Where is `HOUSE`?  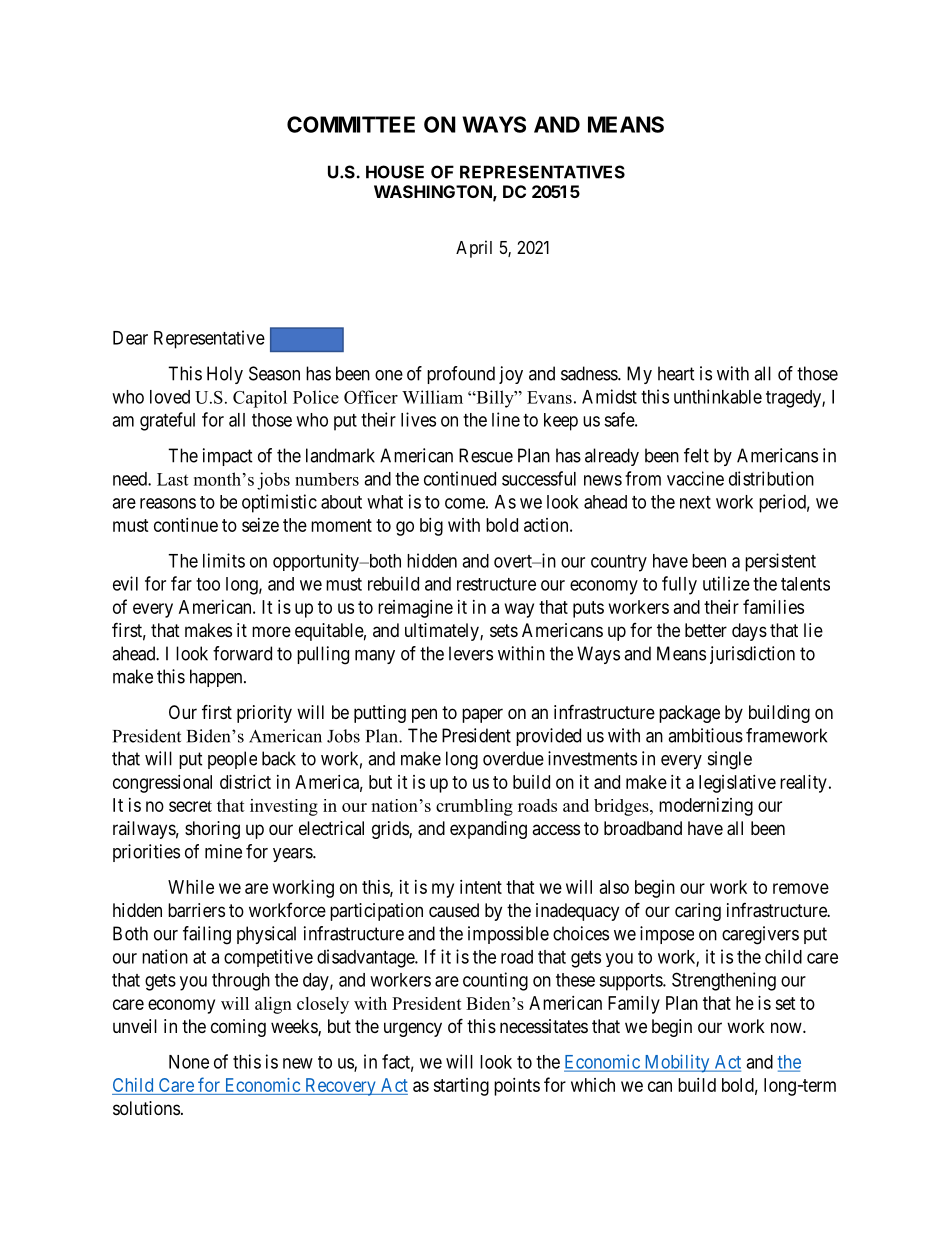
HOUSE is located at coordinates (395, 172).
